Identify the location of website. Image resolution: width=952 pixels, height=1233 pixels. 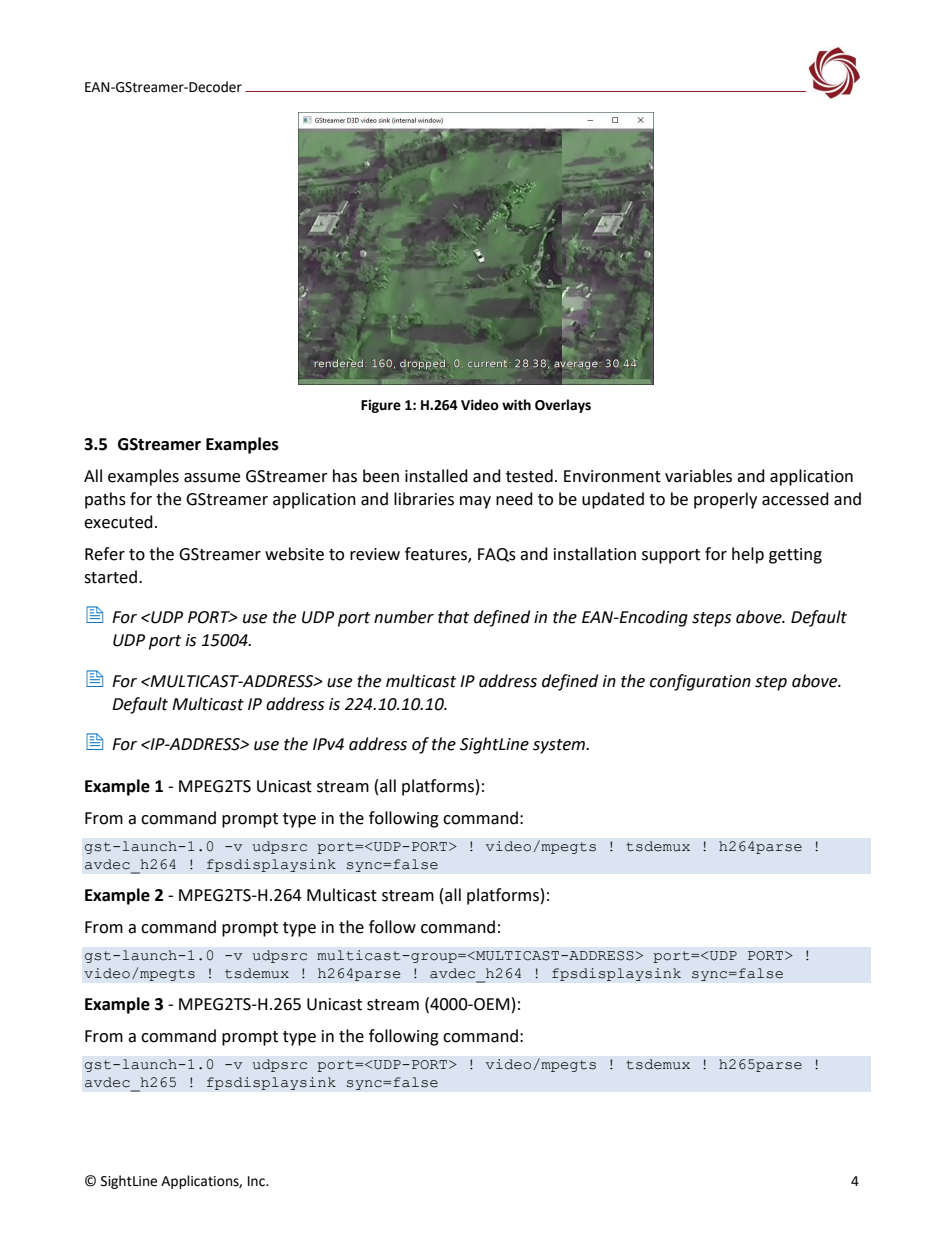
(294, 554).
